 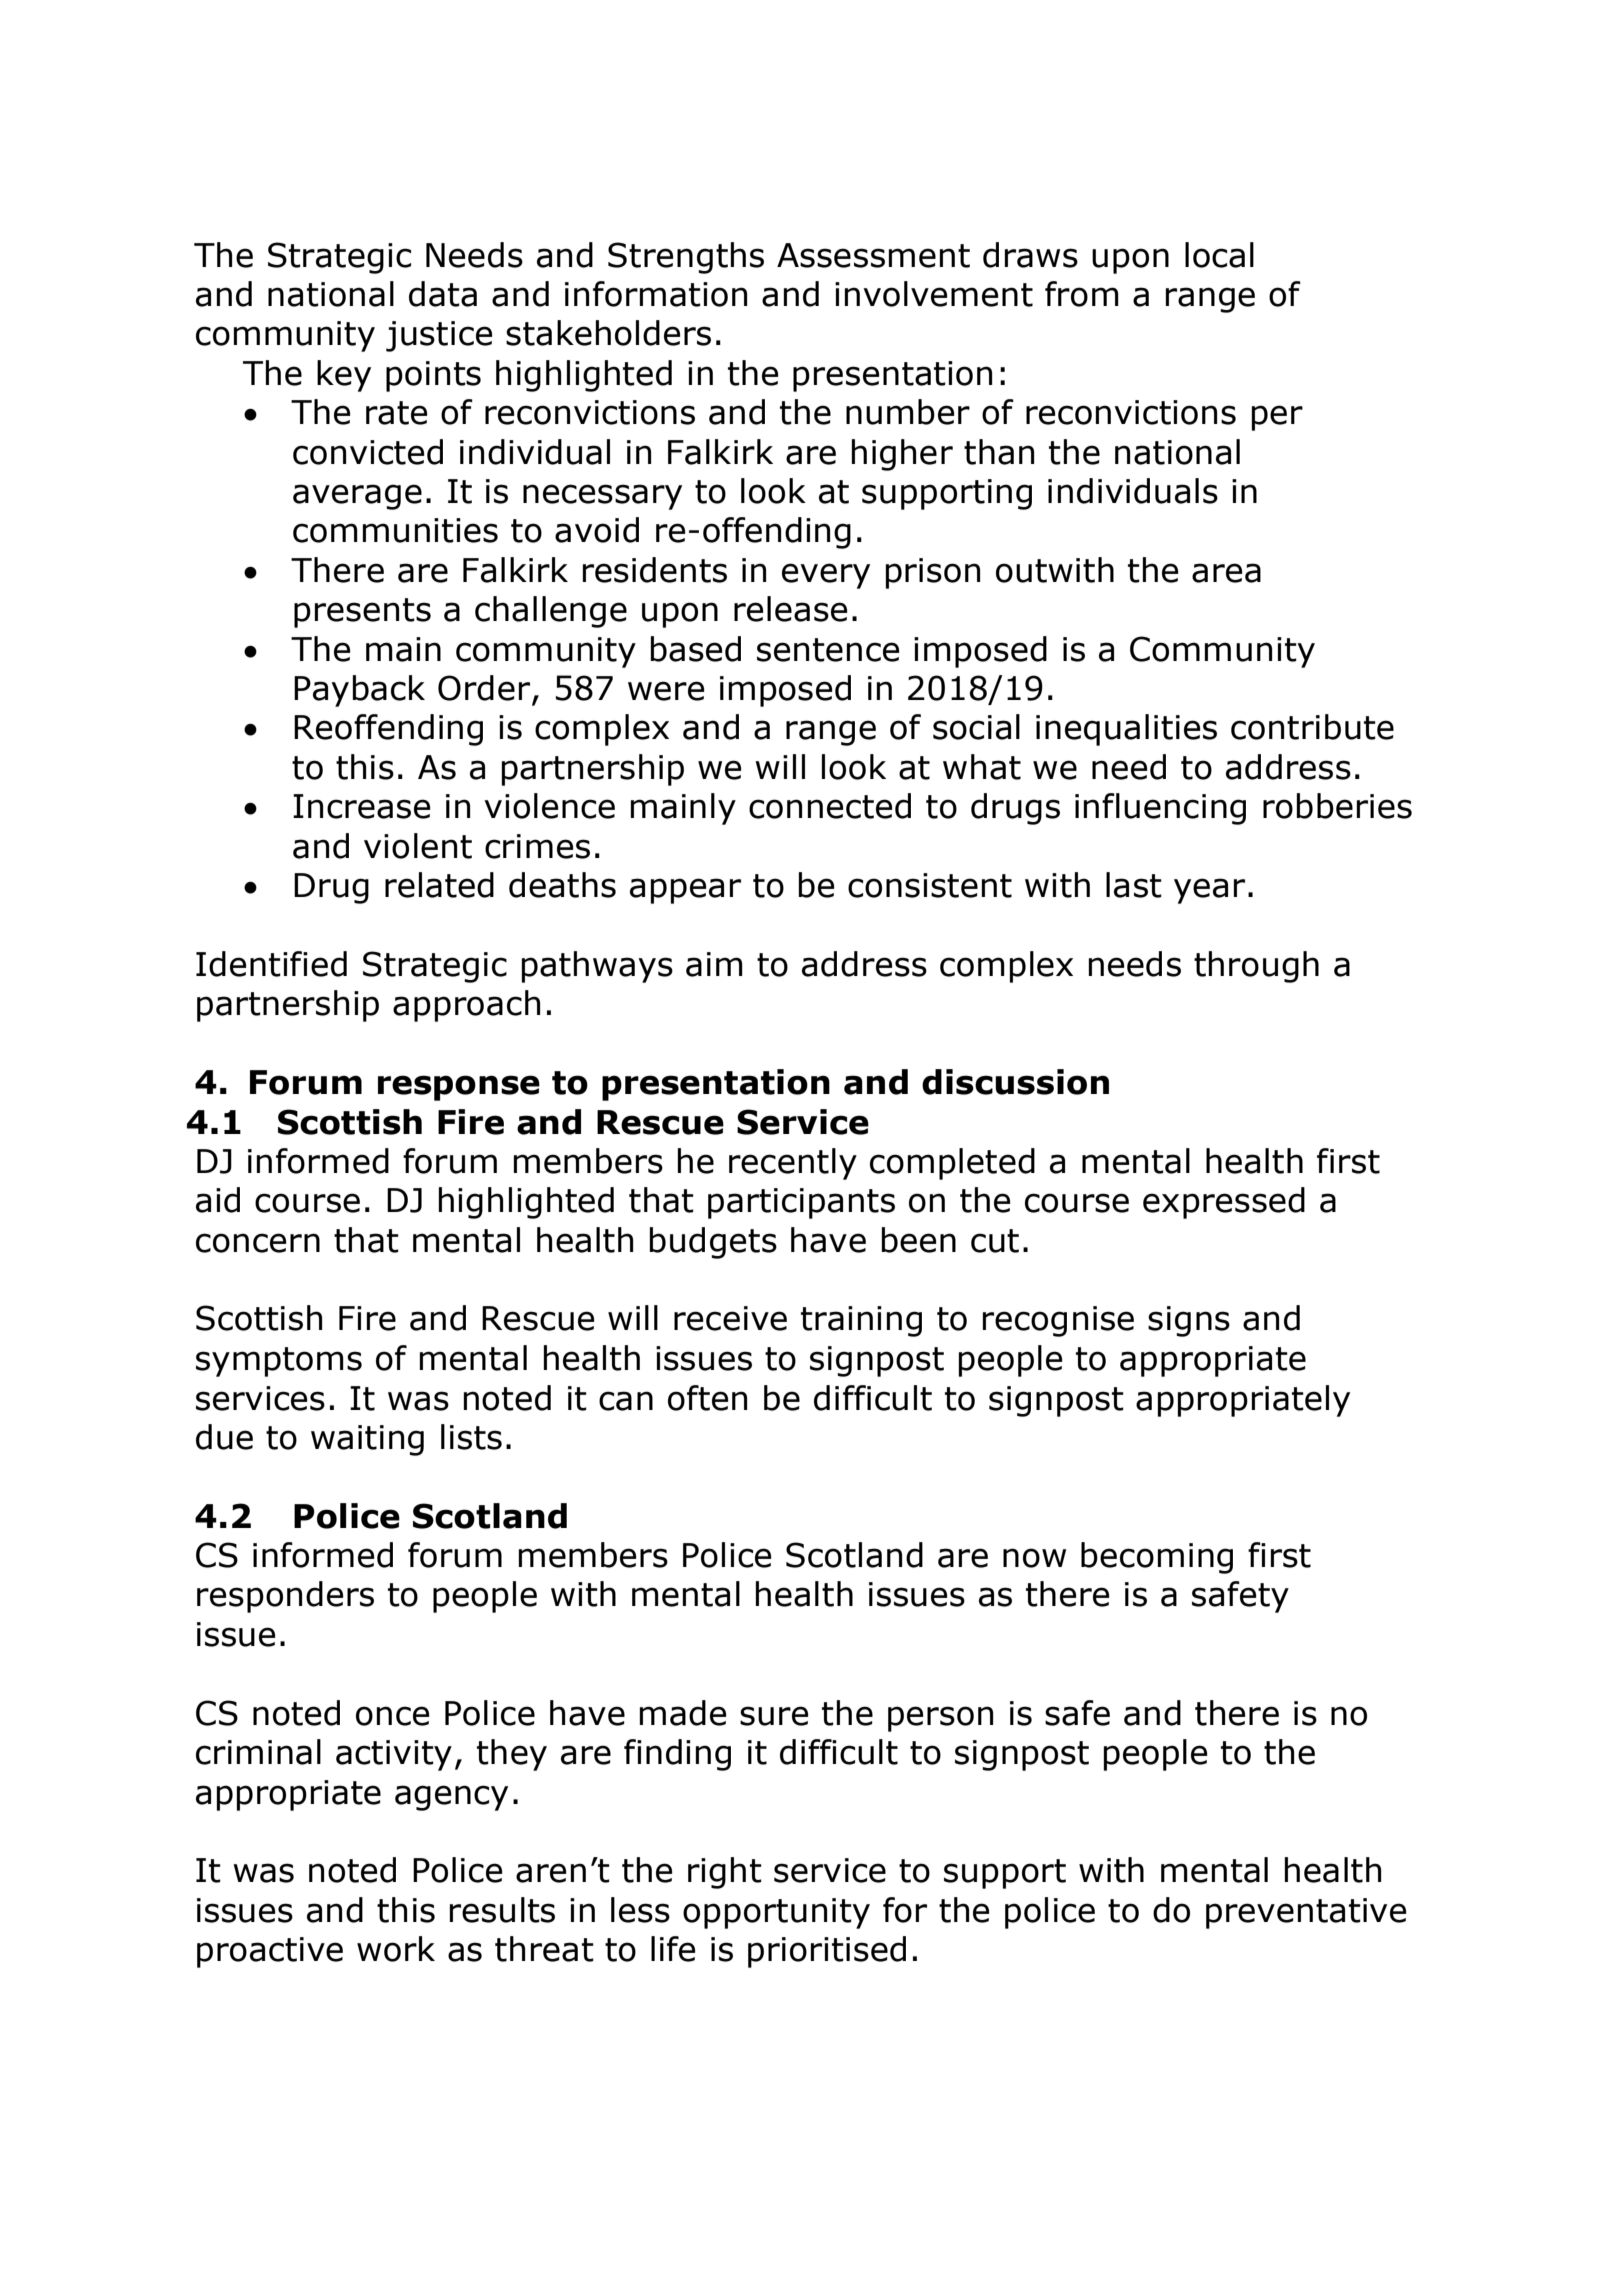 What do you see at coordinates (686, 258) in the document?
I see `Strengths` at bounding box center [686, 258].
